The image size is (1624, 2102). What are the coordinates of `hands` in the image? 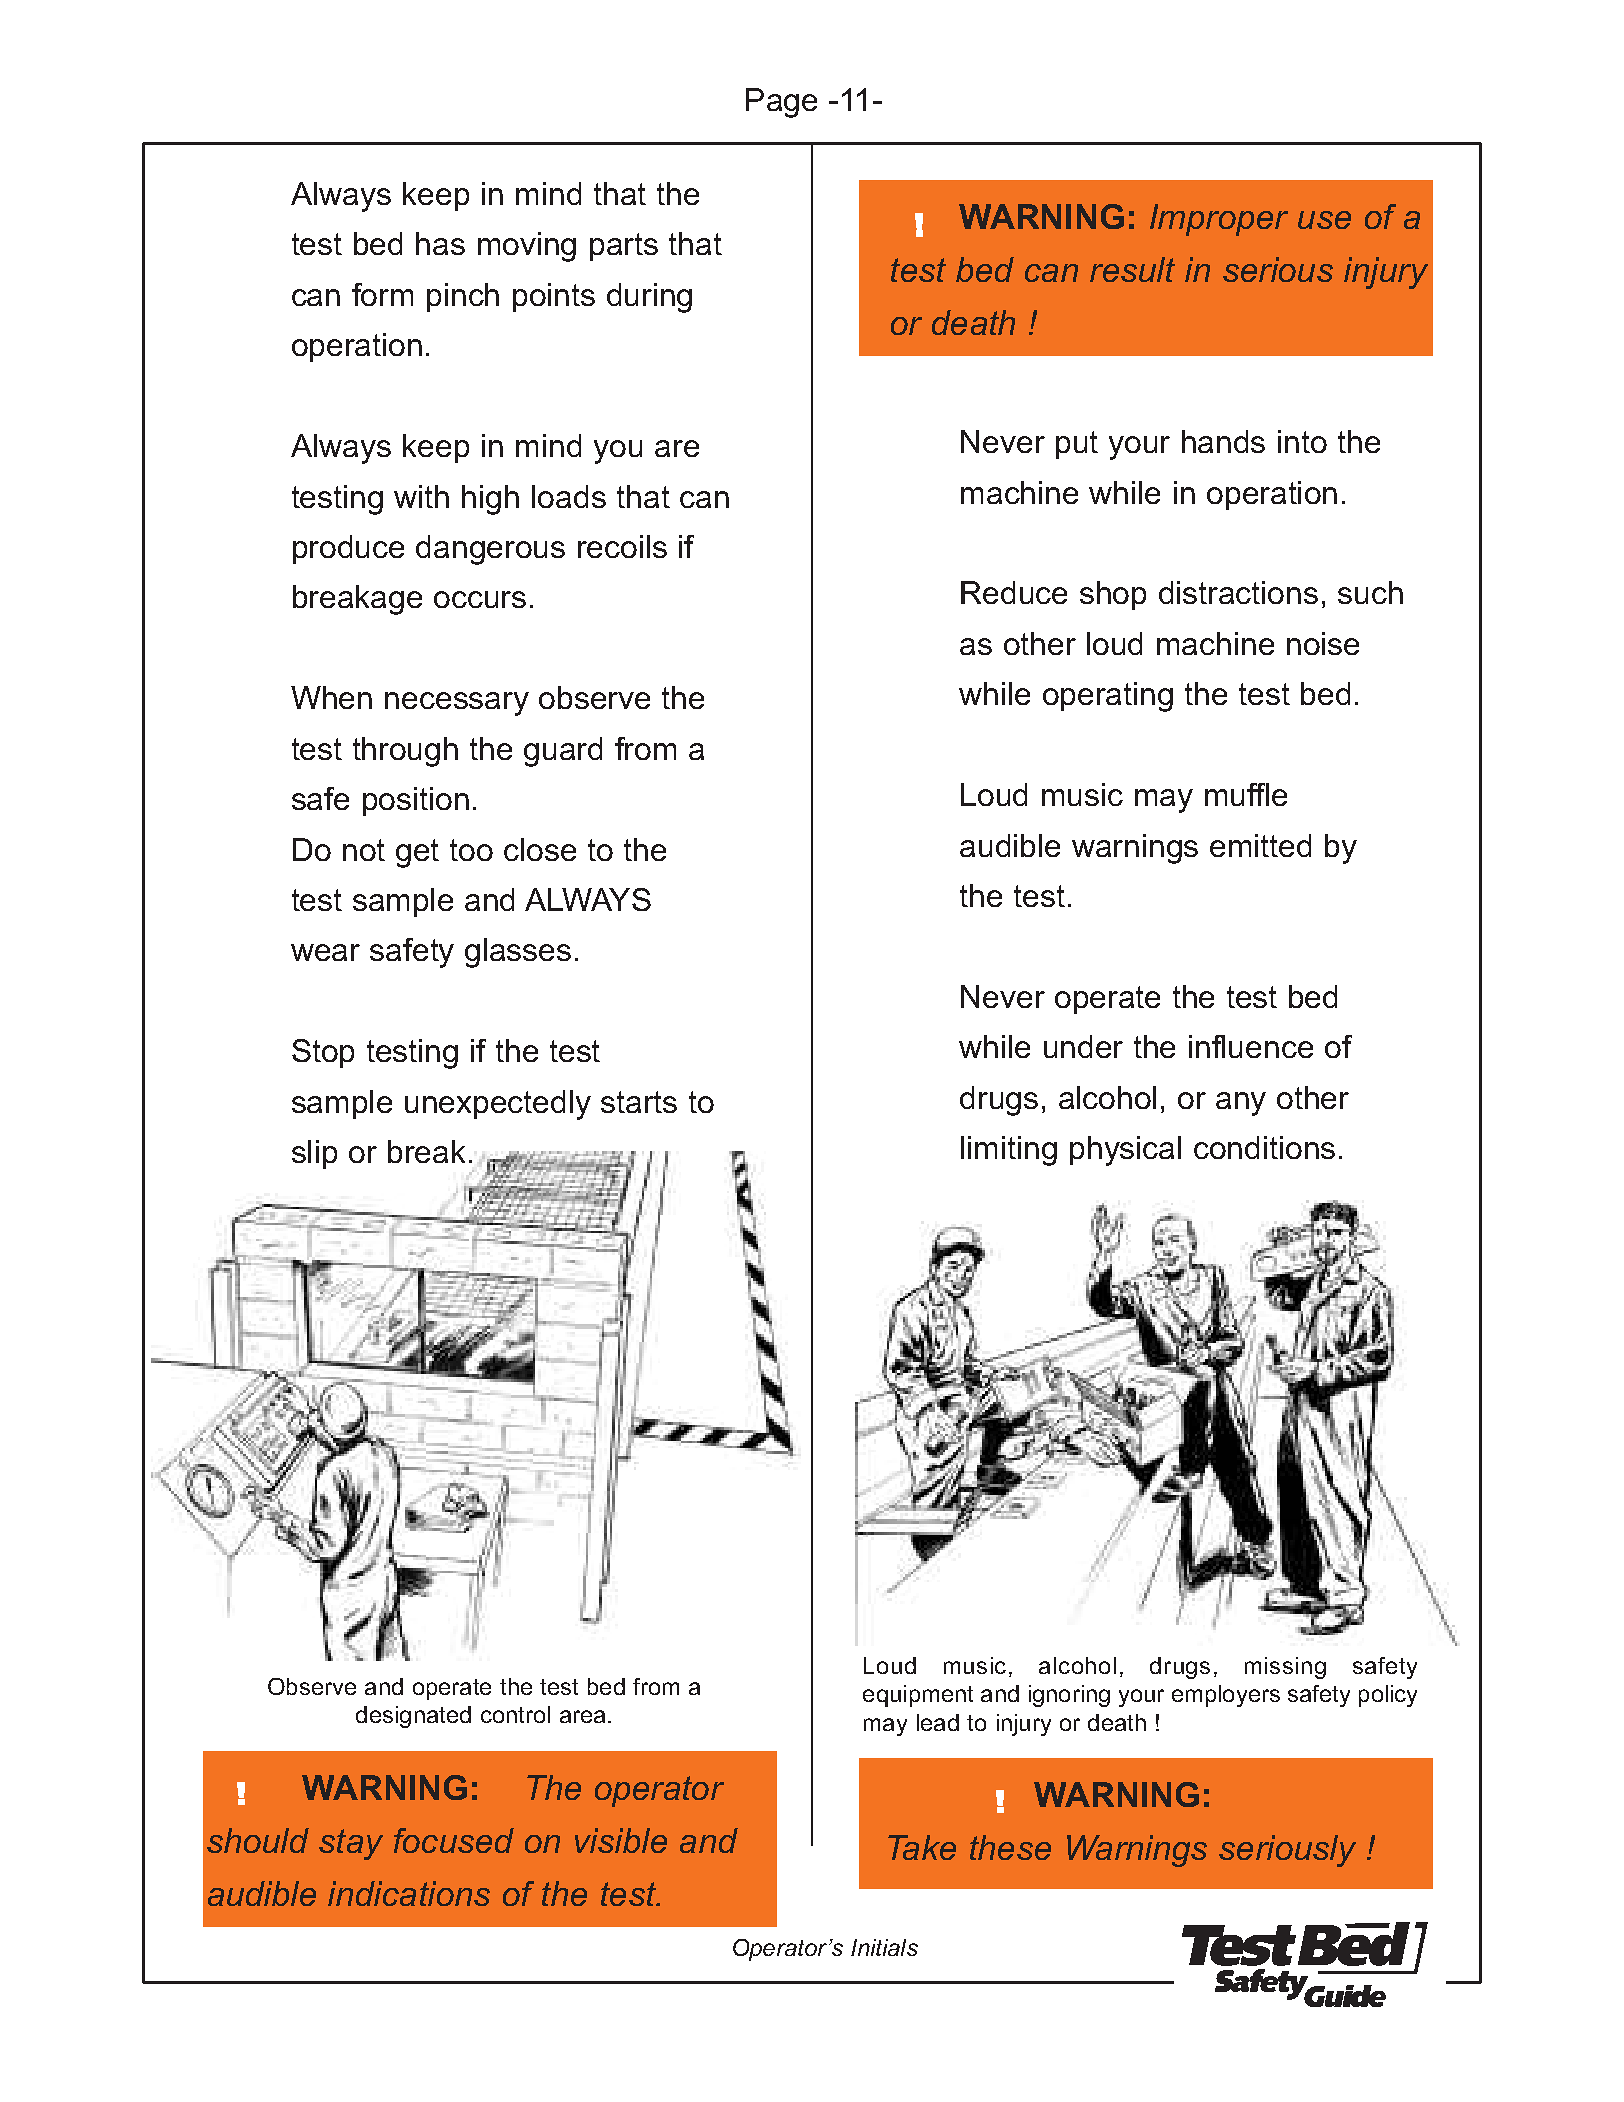 It's located at (1223, 441).
